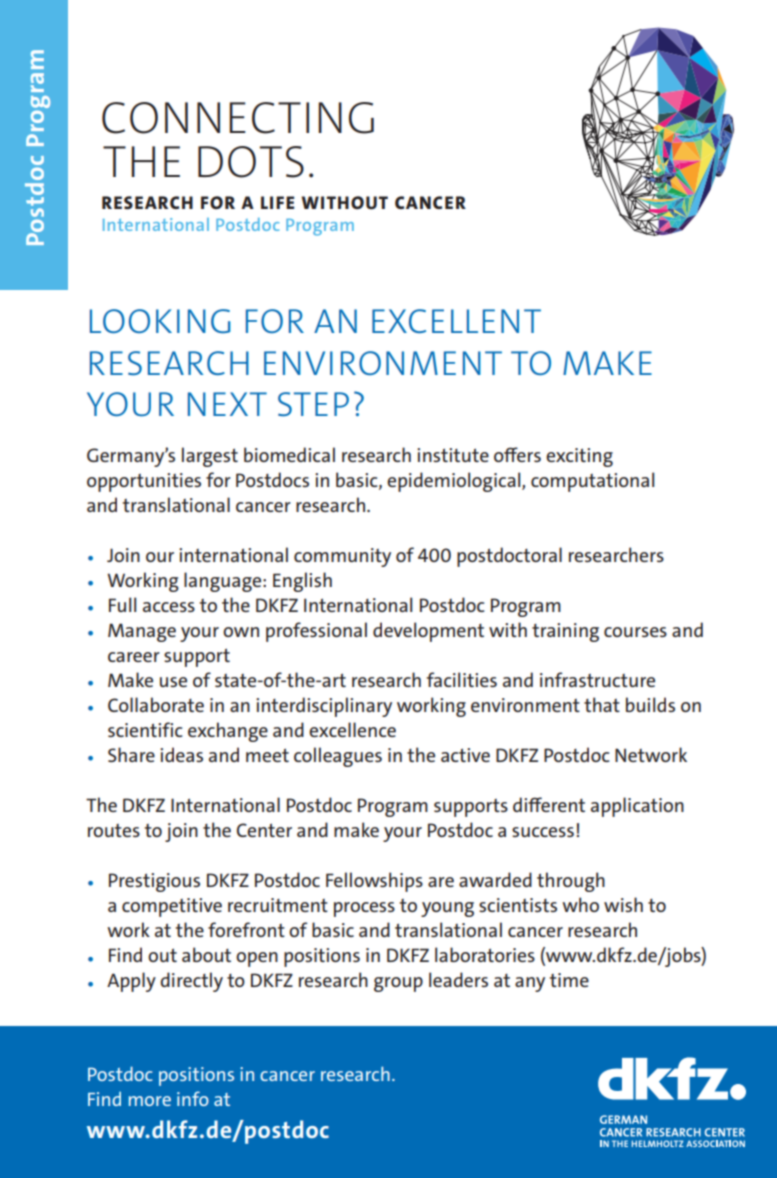 Image resolution: width=777 pixels, height=1178 pixels. Describe the element at coordinates (549, 804) in the screenshot. I see `different` at that location.
